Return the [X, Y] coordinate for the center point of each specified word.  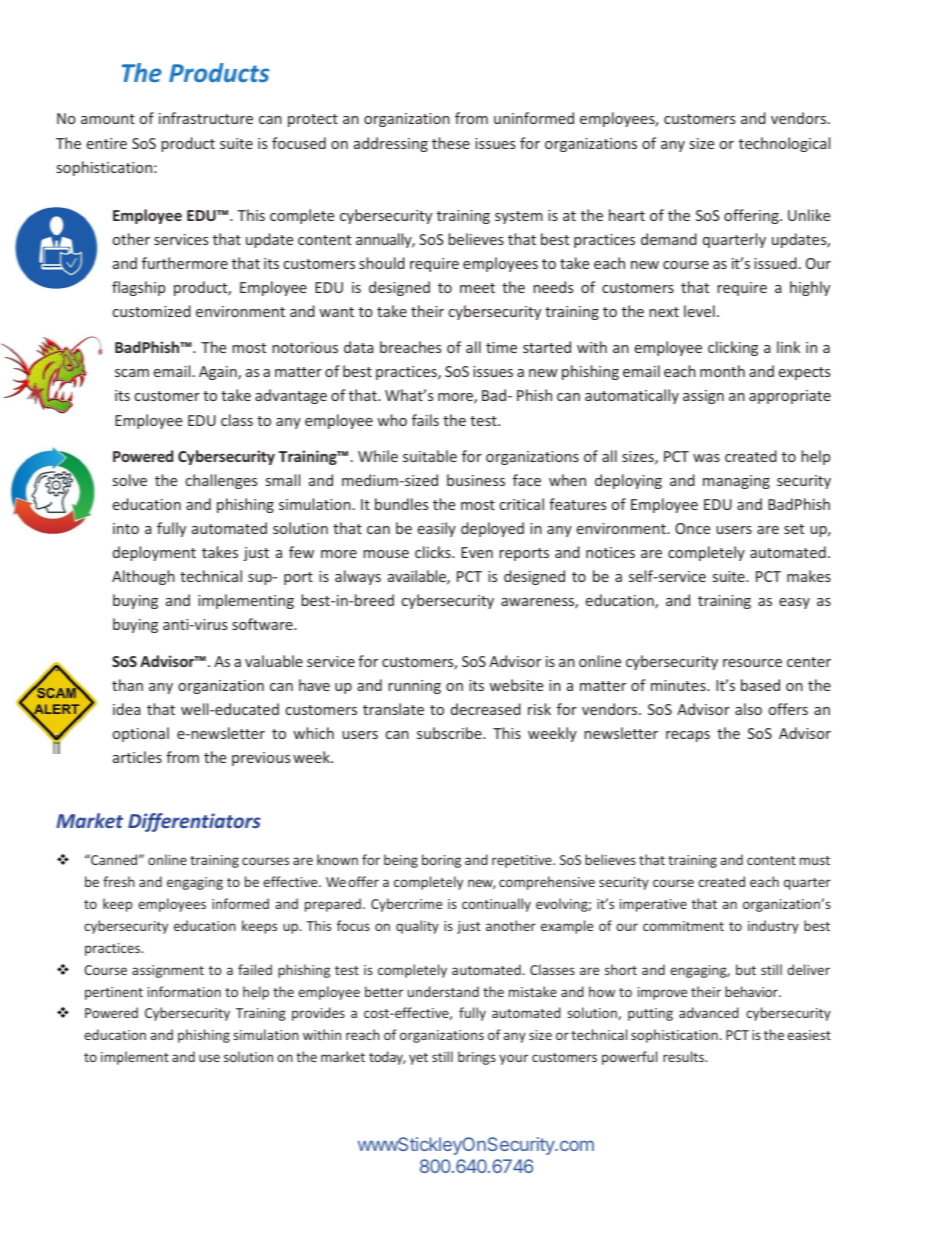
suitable [430, 456]
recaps [688, 736]
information [184, 991]
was [706, 458]
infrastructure [206, 118]
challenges [221, 481]
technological [784, 144]
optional [141, 734]
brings [477, 1058]
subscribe [450, 733]
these [451, 143]
